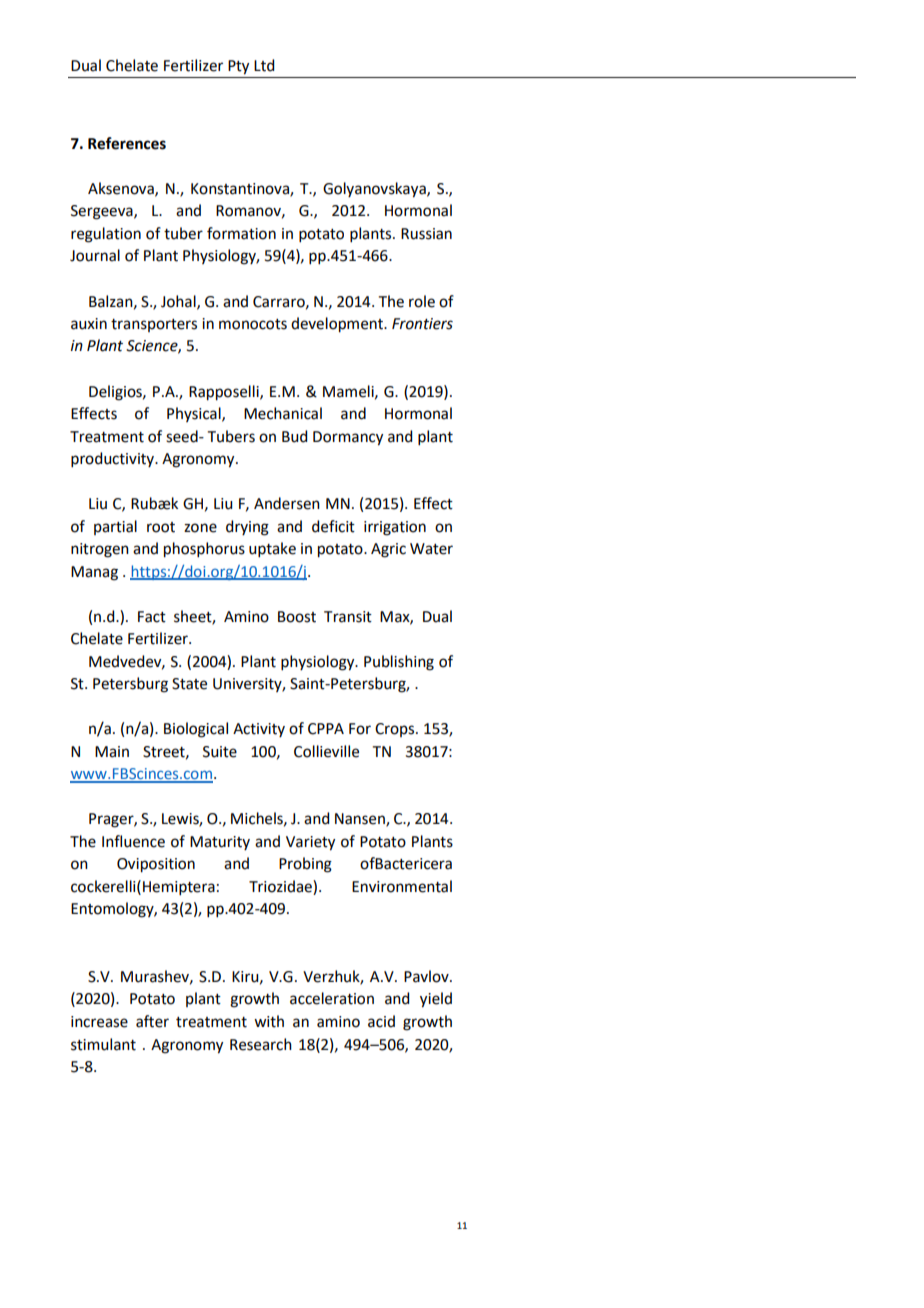  Describe the element at coordinates (113, 459) in the page. I see `productivity` at that location.
